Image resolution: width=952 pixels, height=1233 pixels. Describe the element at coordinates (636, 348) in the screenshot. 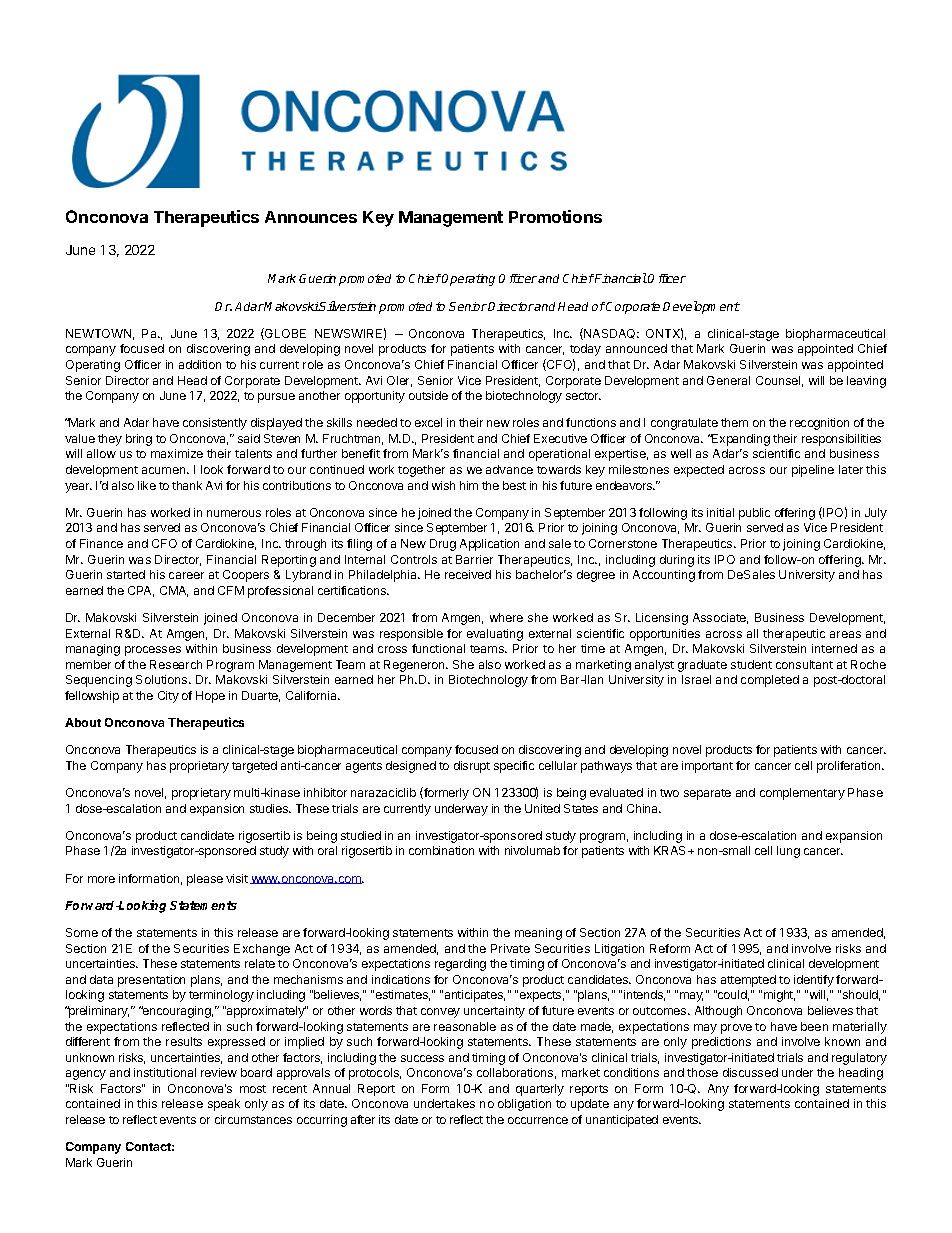

I see `announced` at that location.
